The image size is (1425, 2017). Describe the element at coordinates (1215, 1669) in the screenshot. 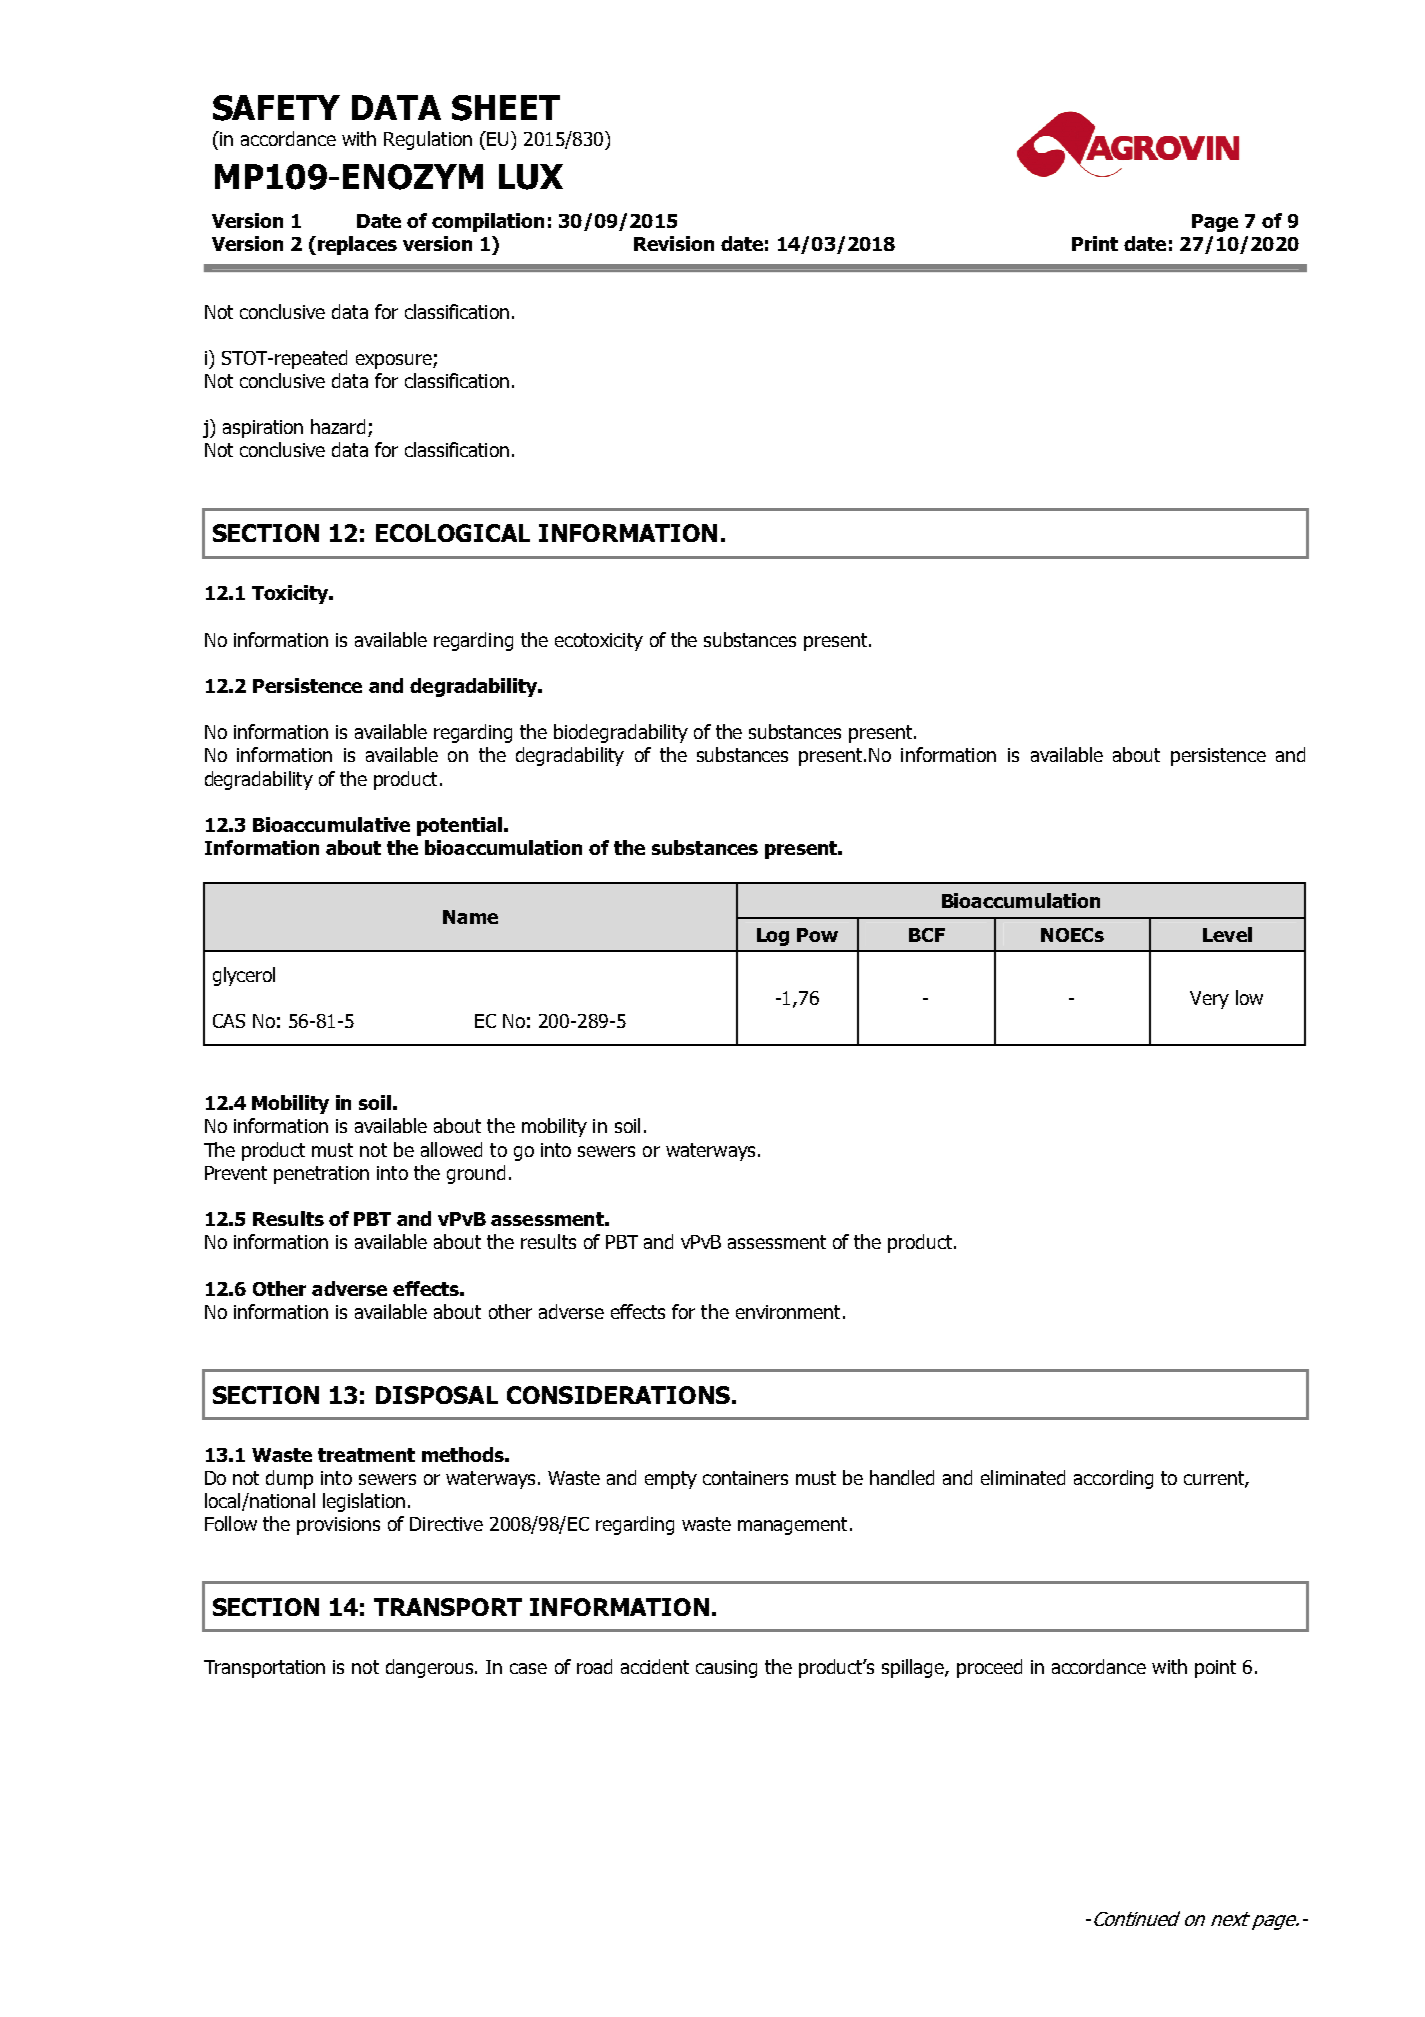

I see `point` at that location.
